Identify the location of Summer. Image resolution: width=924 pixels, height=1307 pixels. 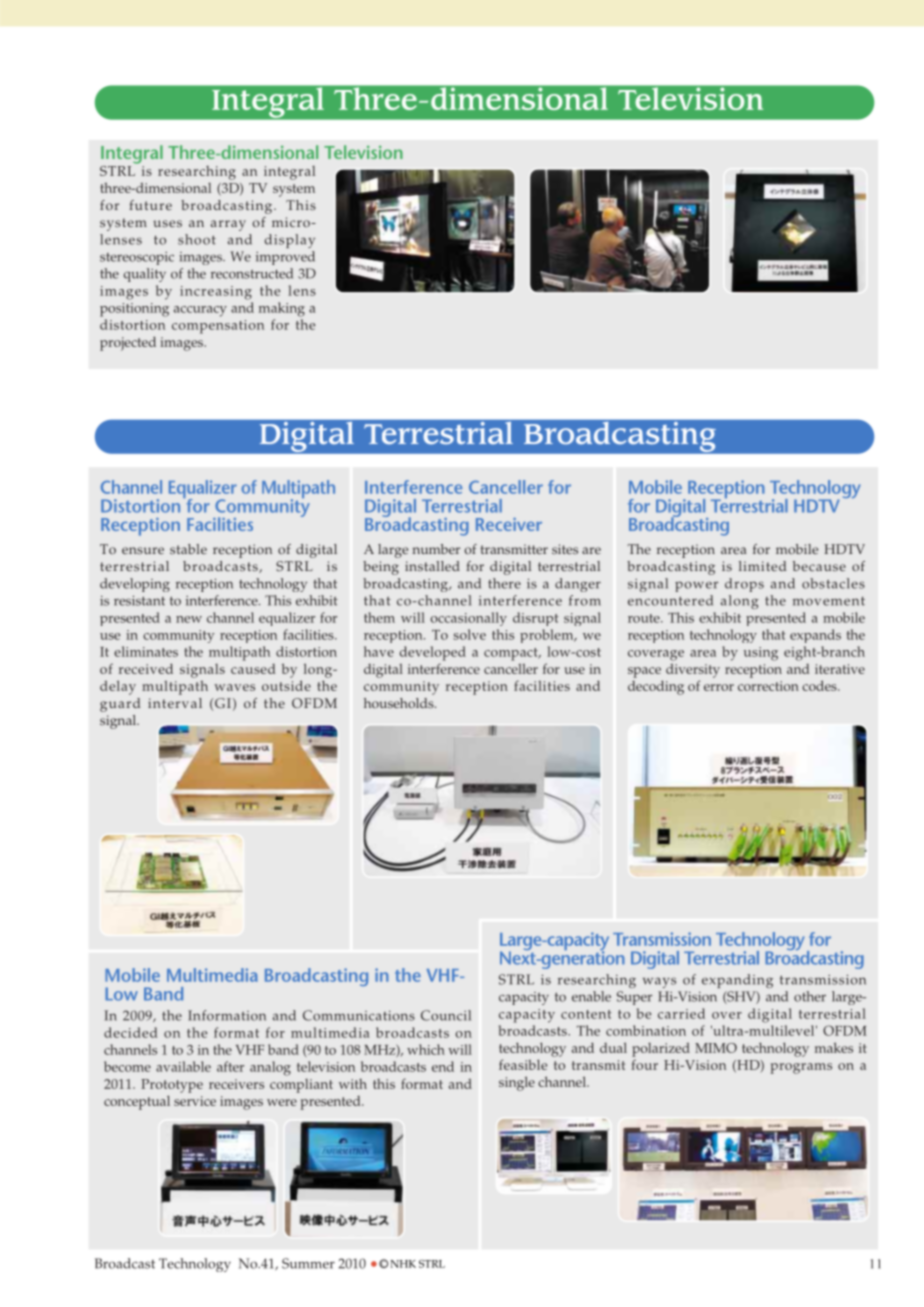
(308, 1263).
